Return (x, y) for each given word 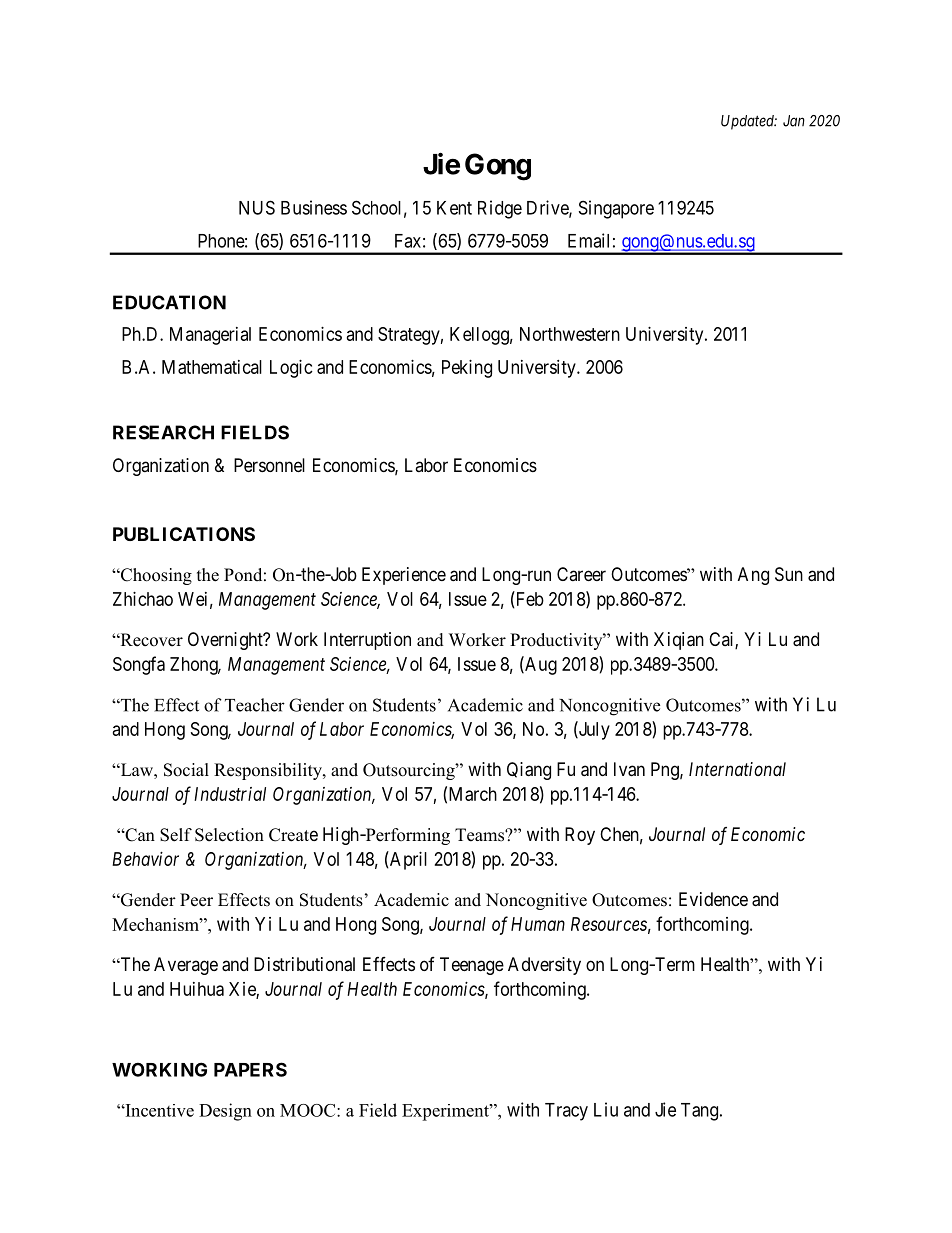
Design (225, 1112)
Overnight (226, 641)
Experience (404, 576)
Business (314, 207)
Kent (454, 208)
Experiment (446, 1112)
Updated (749, 122)
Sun (789, 574)
